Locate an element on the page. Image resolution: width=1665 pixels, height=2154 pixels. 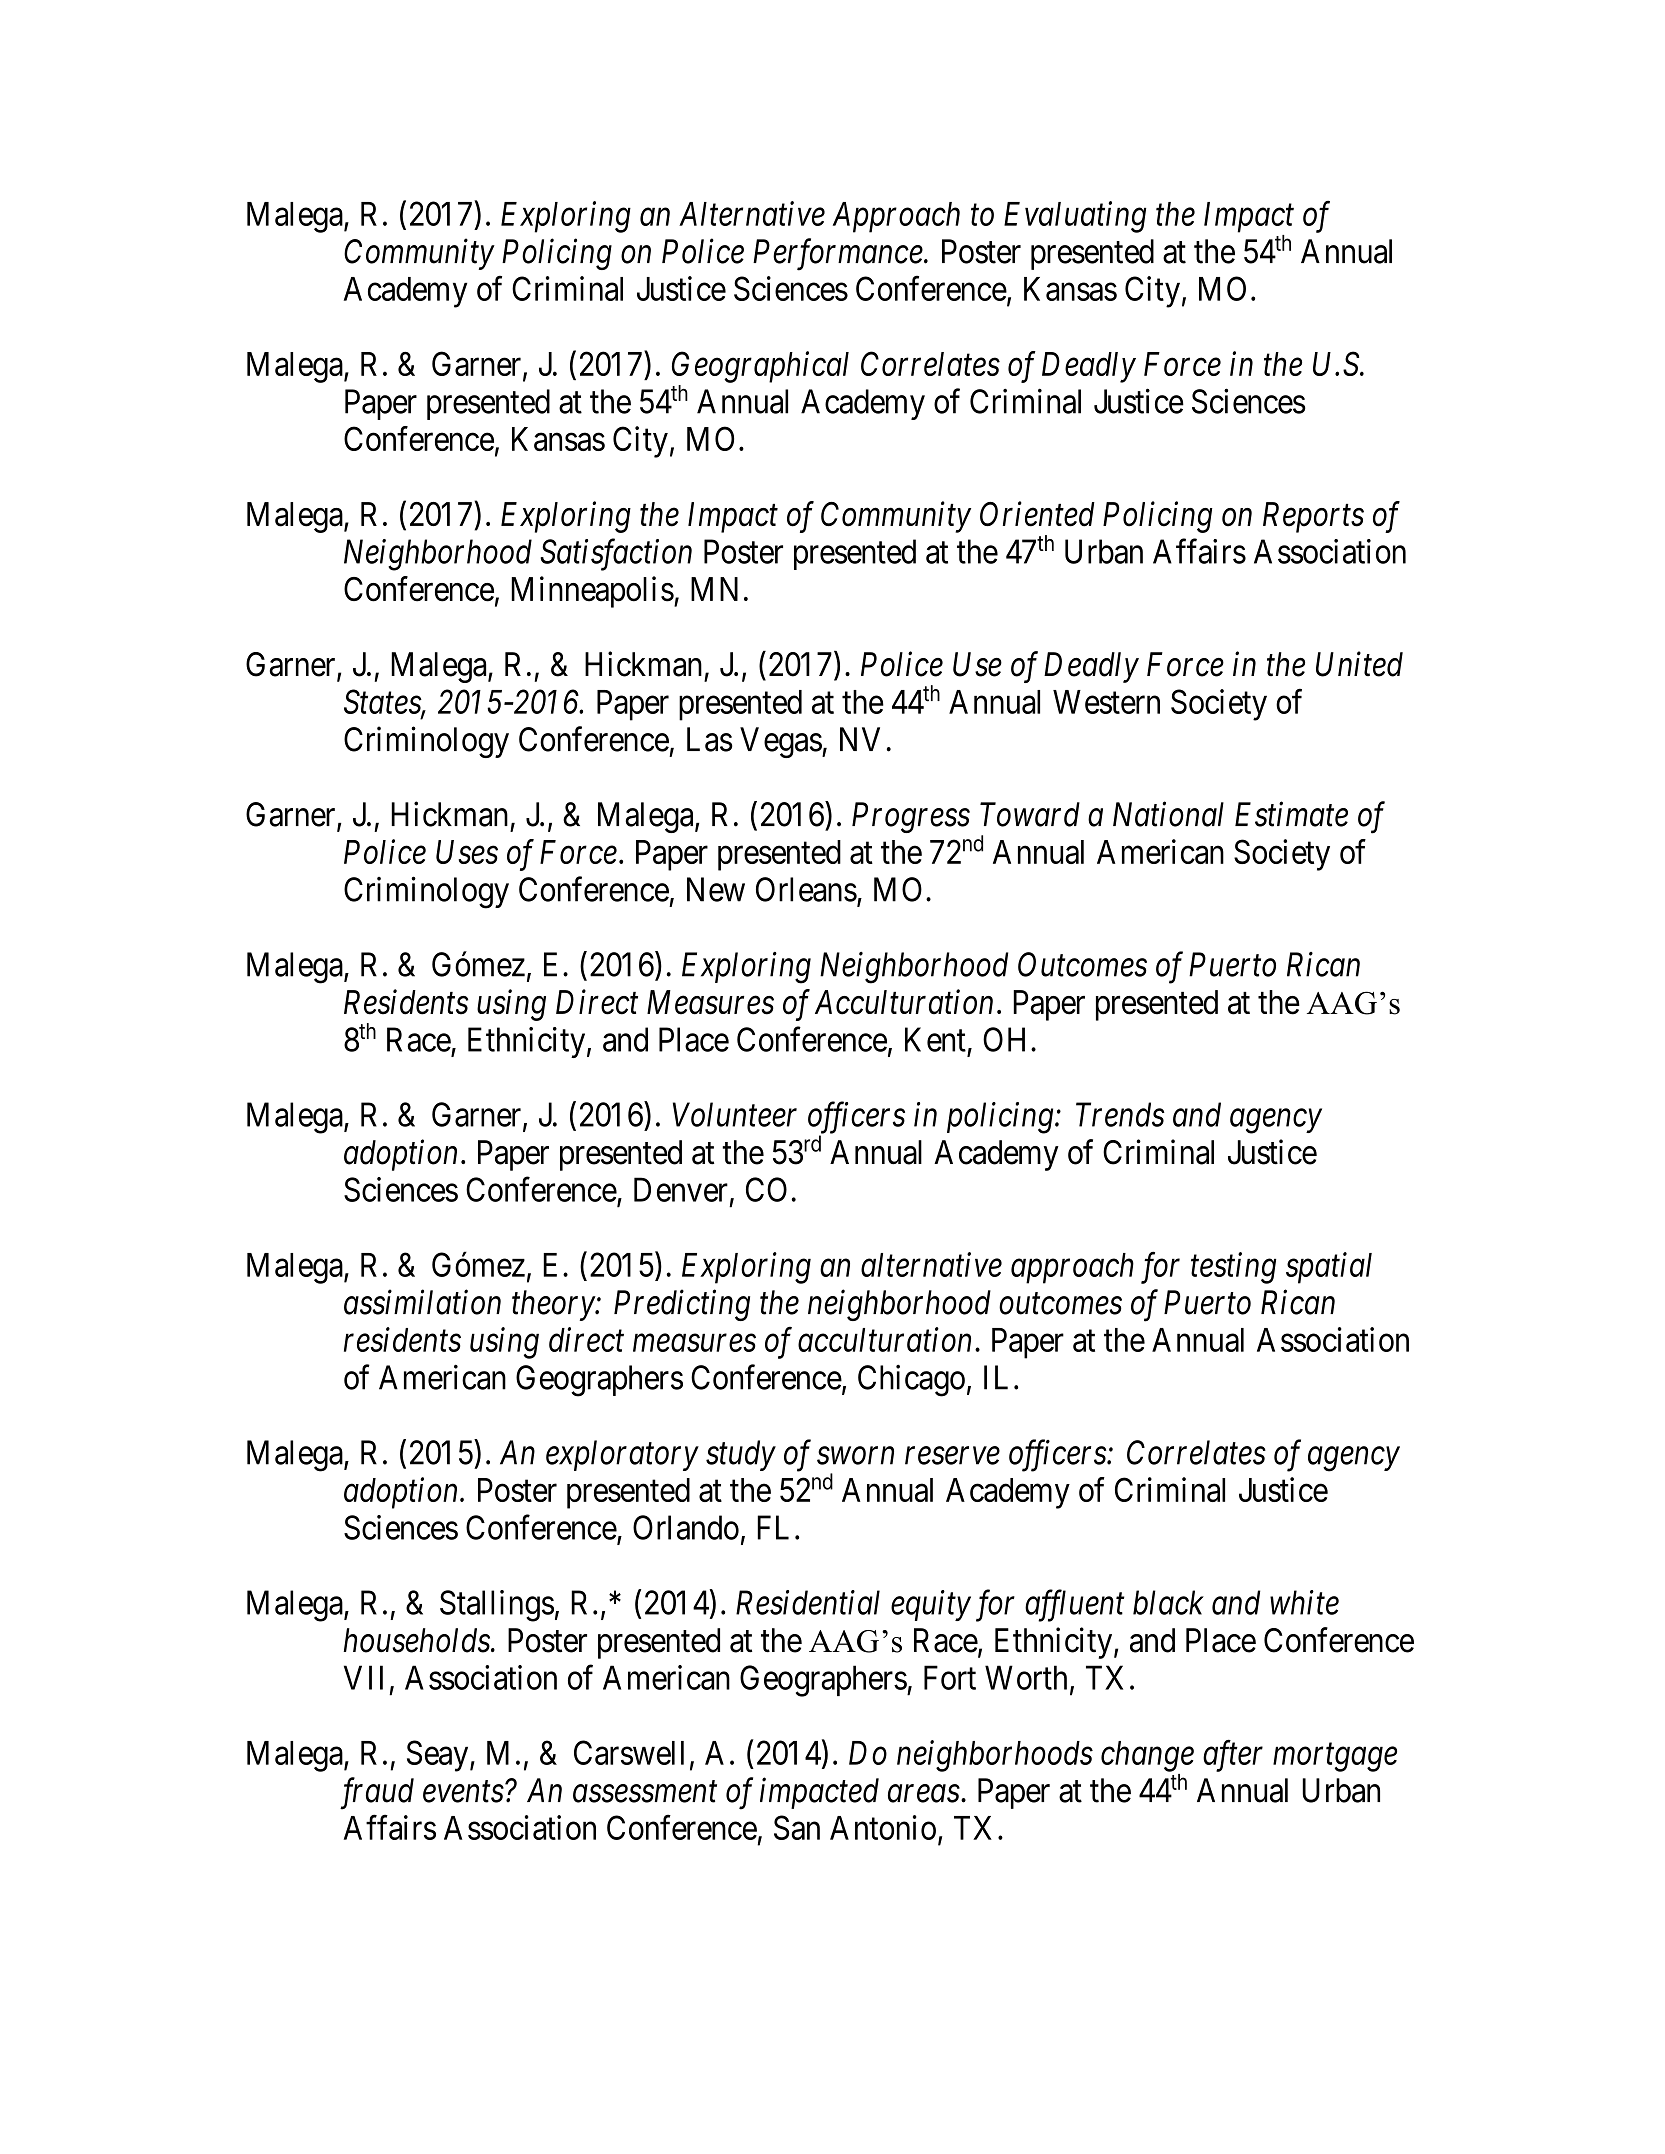
Performance is located at coordinates (838, 255).
